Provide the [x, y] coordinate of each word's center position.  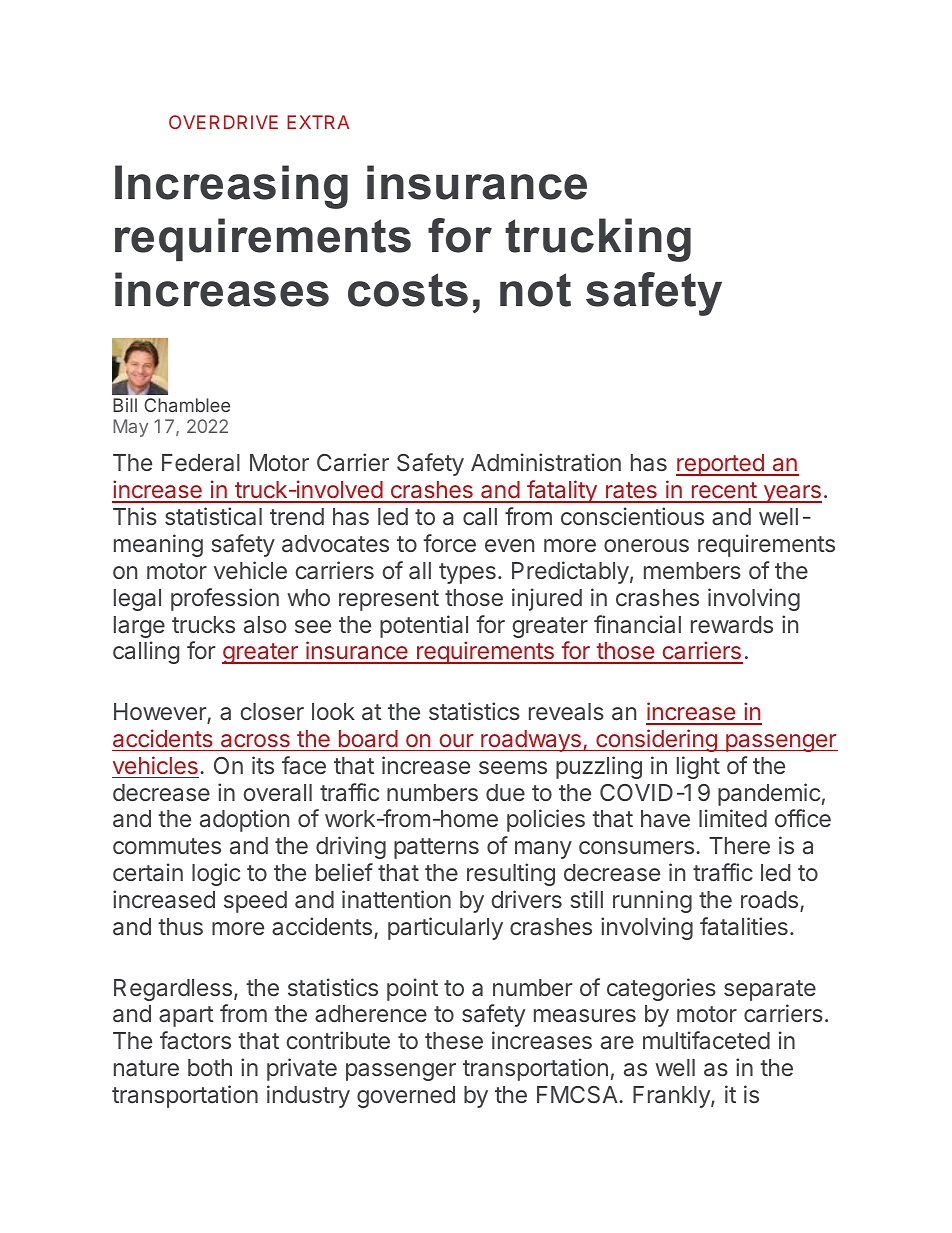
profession [225, 599]
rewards [732, 624]
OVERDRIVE [223, 122]
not [535, 290]
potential [424, 626]
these [454, 1040]
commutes [167, 846]
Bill [125, 405]
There [739, 845]
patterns [436, 848]
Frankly [672, 1097]
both [210, 1067]
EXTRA [318, 122]
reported [721, 465]
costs [408, 290]
